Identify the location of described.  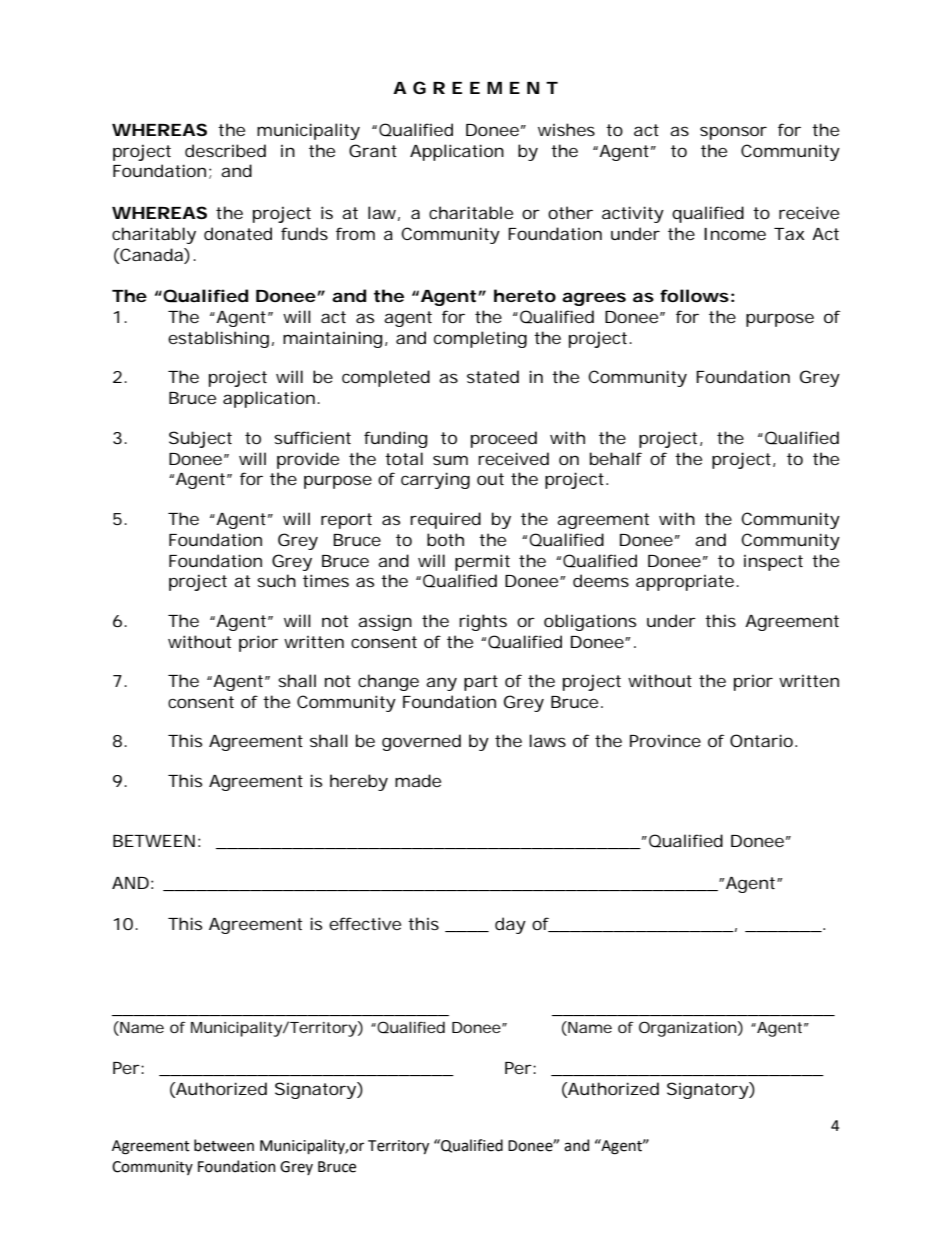
(225, 150).
